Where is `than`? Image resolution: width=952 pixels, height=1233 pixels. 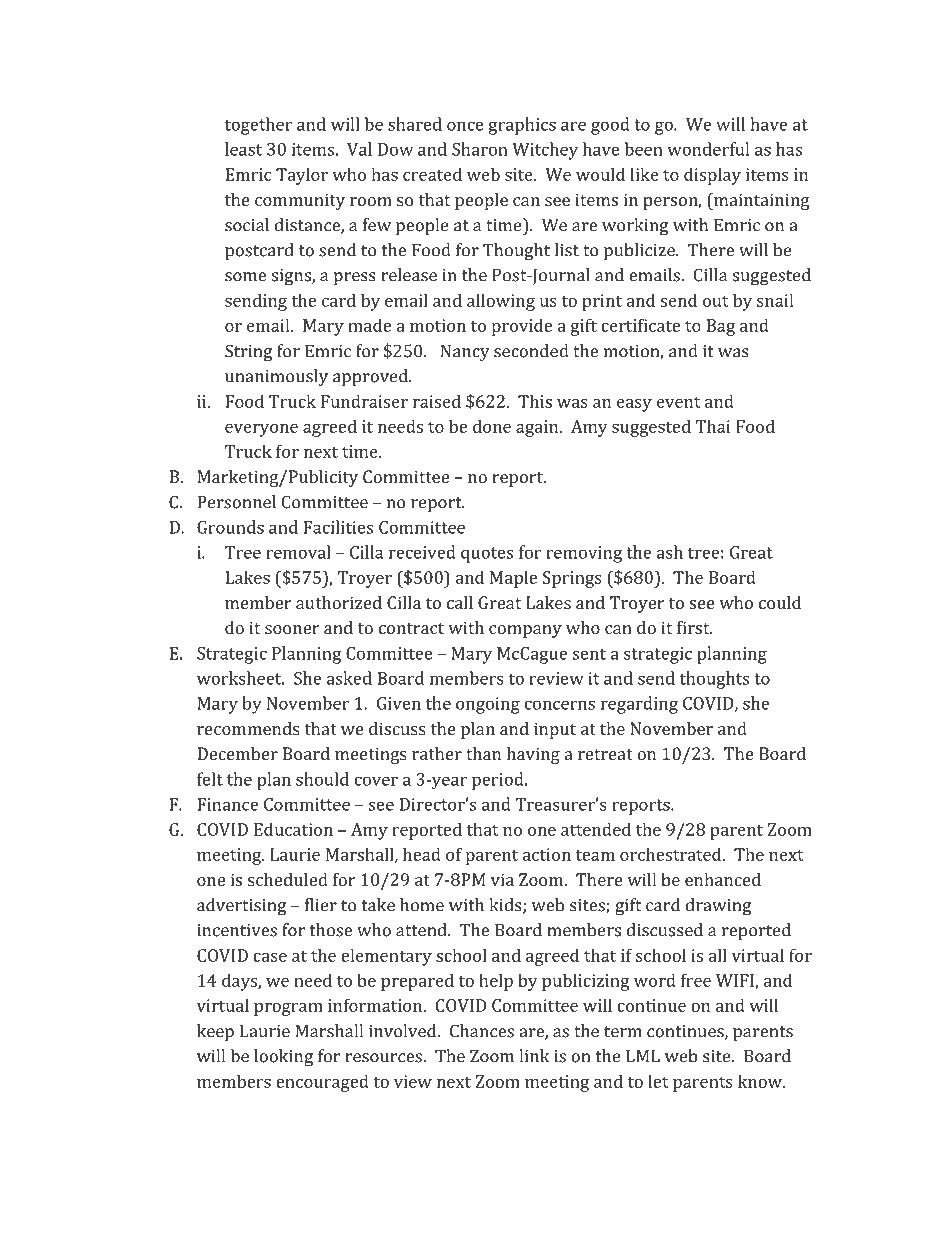 than is located at coordinates (483, 753).
